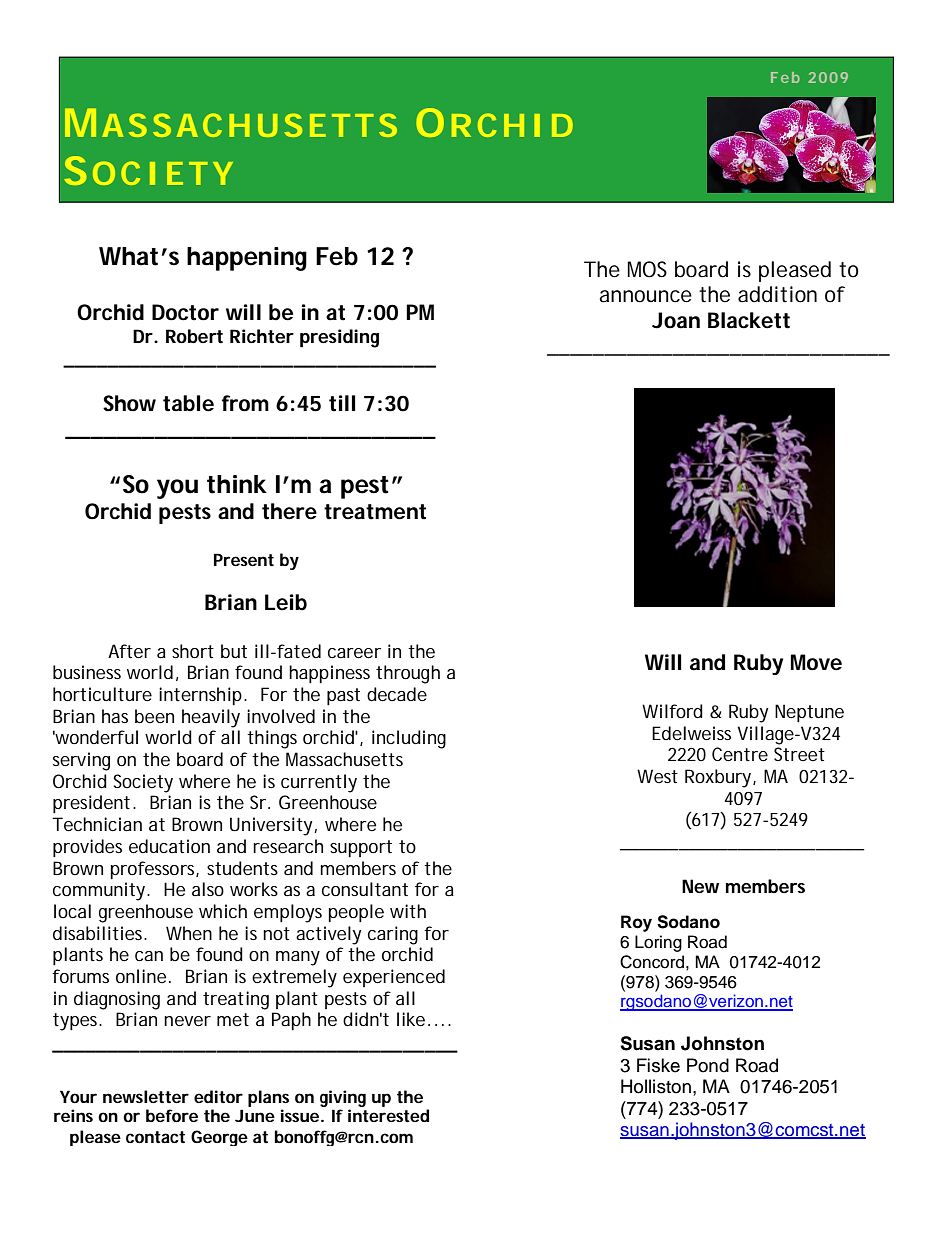 The width and height of the screenshot is (952, 1233). Describe the element at coordinates (777, 294) in the screenshot. I see `addition` at that location.
